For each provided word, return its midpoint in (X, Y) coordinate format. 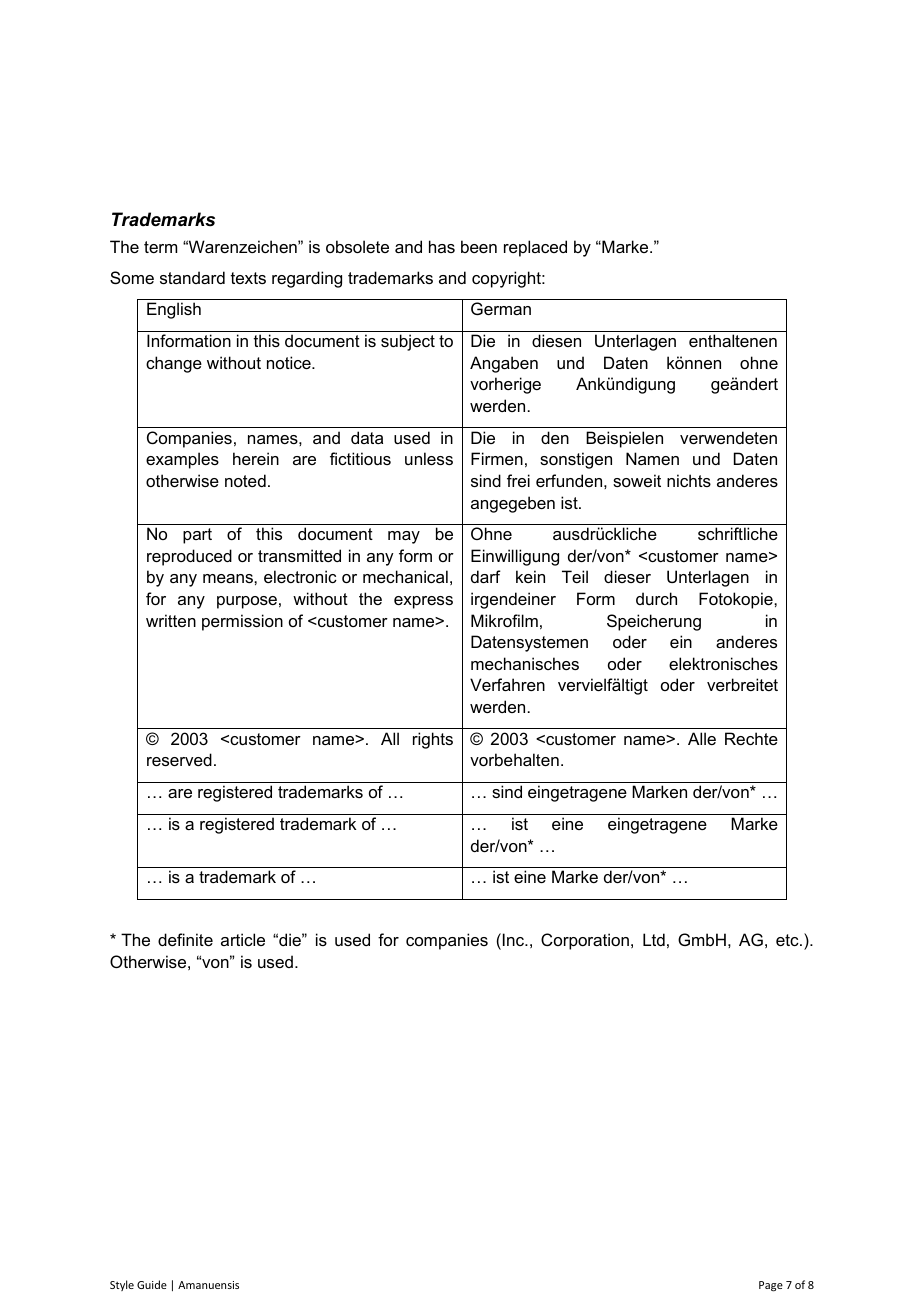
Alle (702, 738)
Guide (152, 1284)
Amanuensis (208, 1285)
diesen (556, 340)
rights (433, 740)
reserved (179, 759)
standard (192, 277)
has (442, 246)
